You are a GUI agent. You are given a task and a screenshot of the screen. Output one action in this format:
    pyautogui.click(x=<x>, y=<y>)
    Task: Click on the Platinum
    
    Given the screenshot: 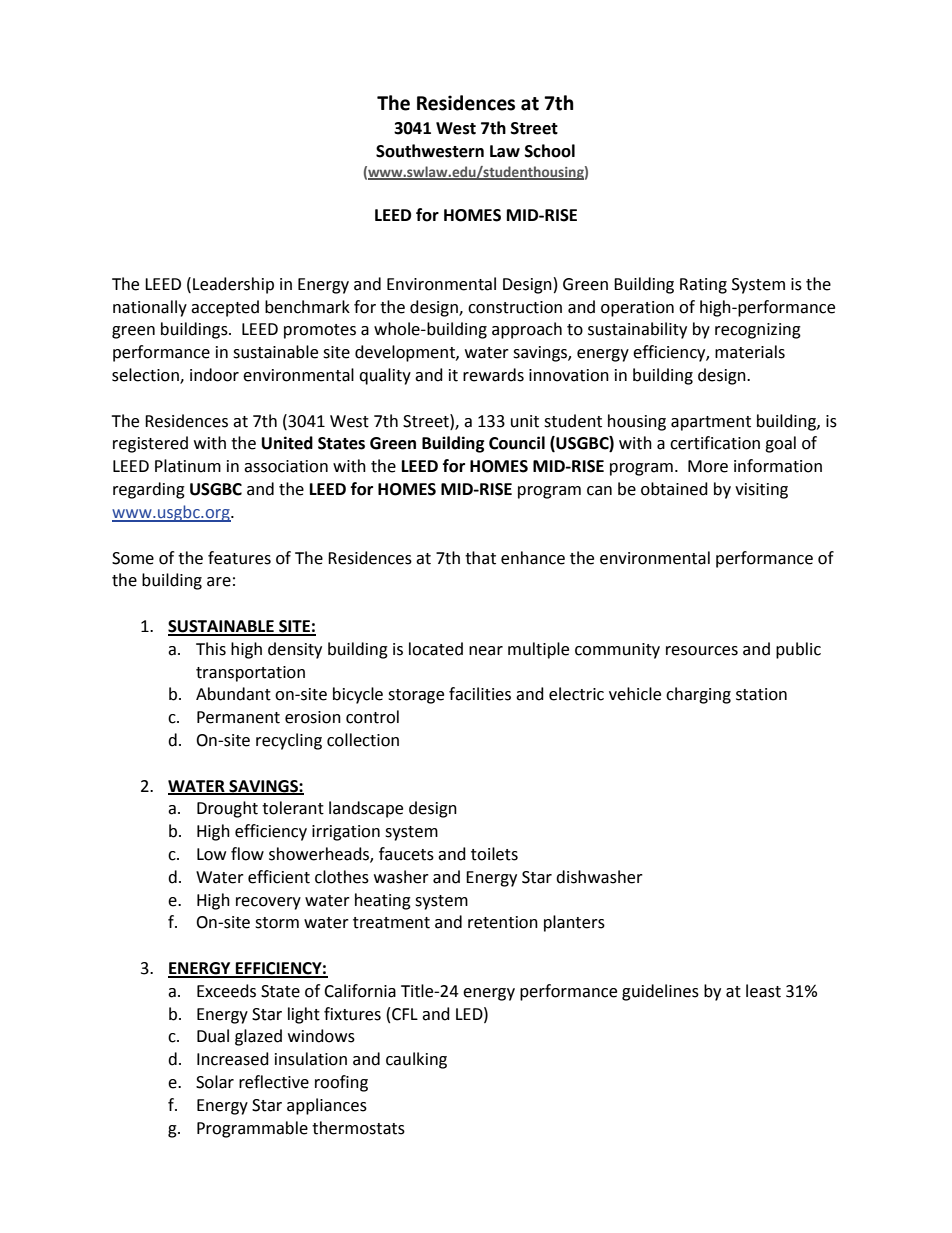 What is the action you would take?
    pyautogui.click(x=188, y=466)
